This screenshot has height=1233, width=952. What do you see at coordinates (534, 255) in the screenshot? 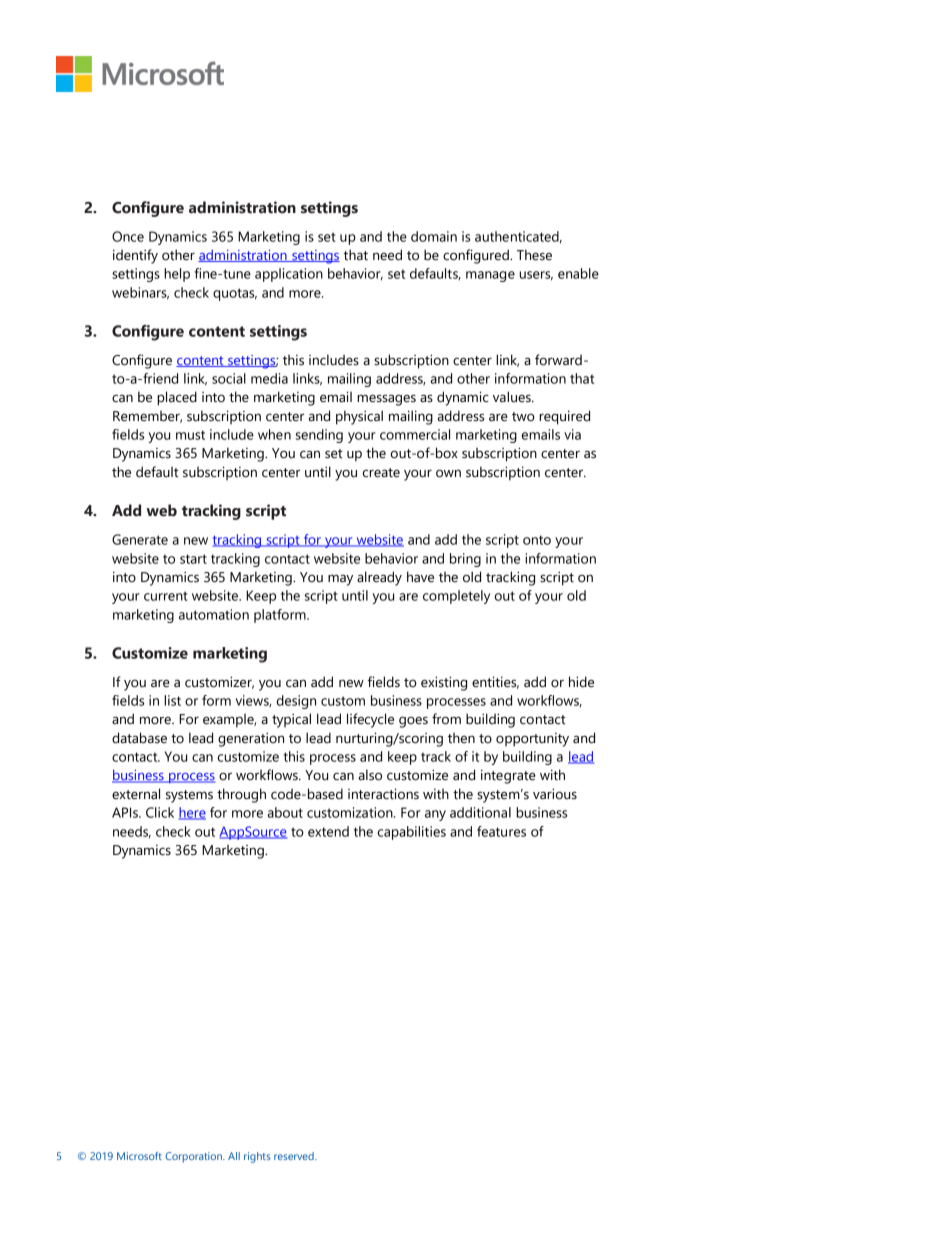
I see `These` at bounding box center [534, 255].
